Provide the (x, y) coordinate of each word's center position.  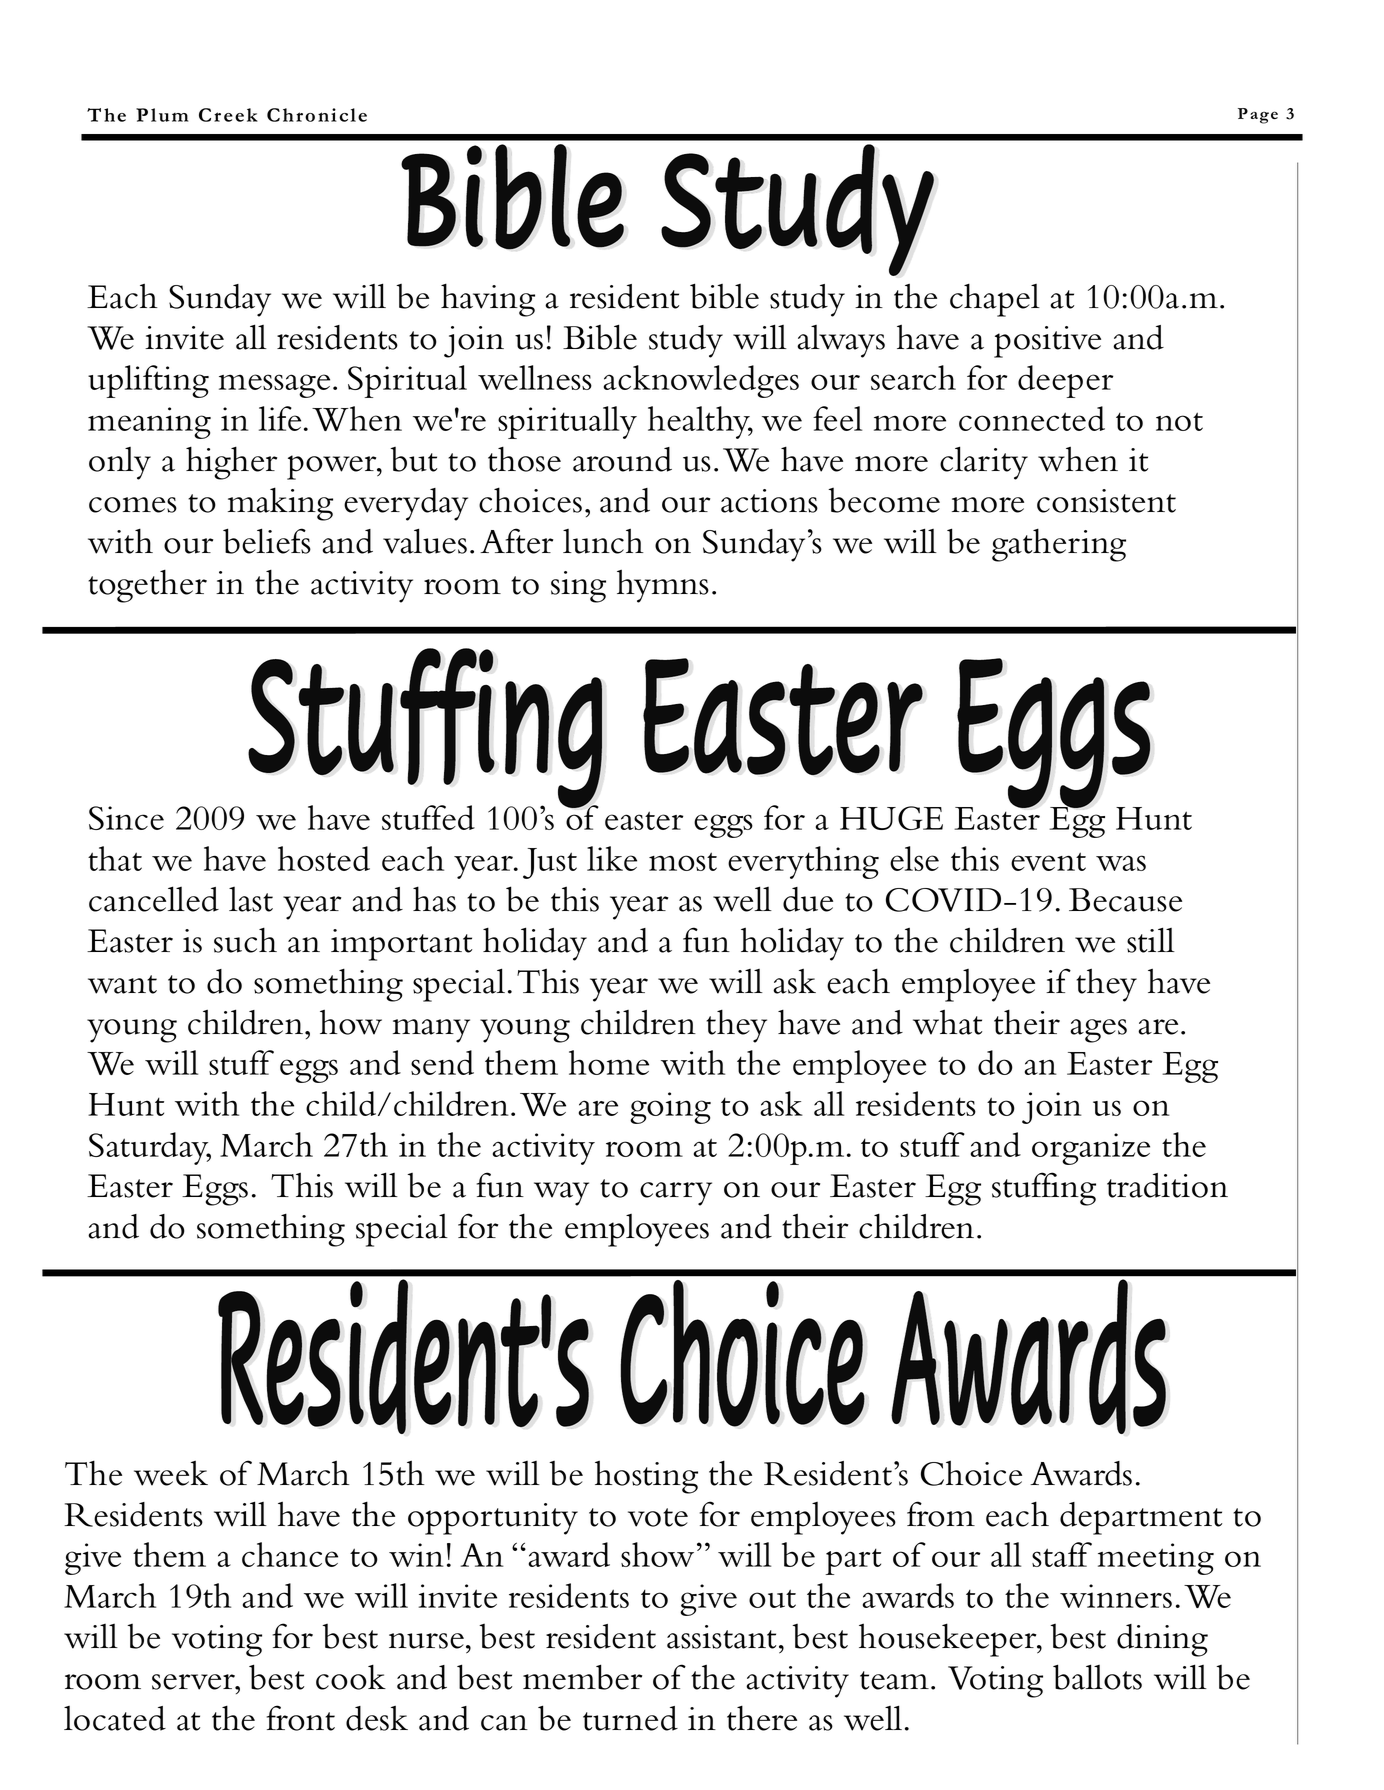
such (245, 940)
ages (1098, 1031)
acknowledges (701, 381)
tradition (1167, 1185)
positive (1047, 342)
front (301, 1718)
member (582, 1677)
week (171, 1473)
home (609, 1062)
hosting (646, 1477)
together (147, 586)
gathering (1059, 545)
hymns (663, 586)
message (274, 386)
